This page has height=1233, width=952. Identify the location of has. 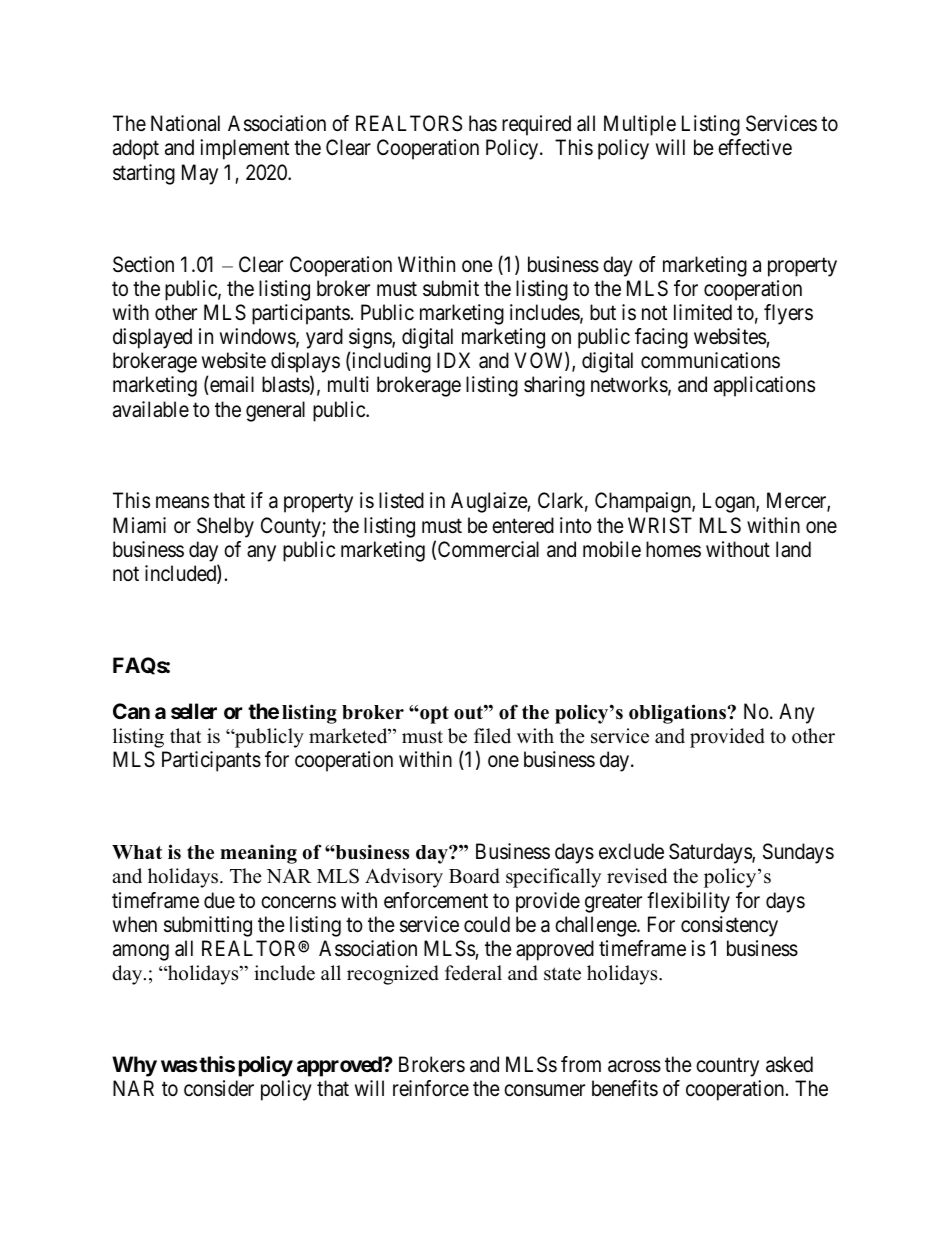
(483, 123).
